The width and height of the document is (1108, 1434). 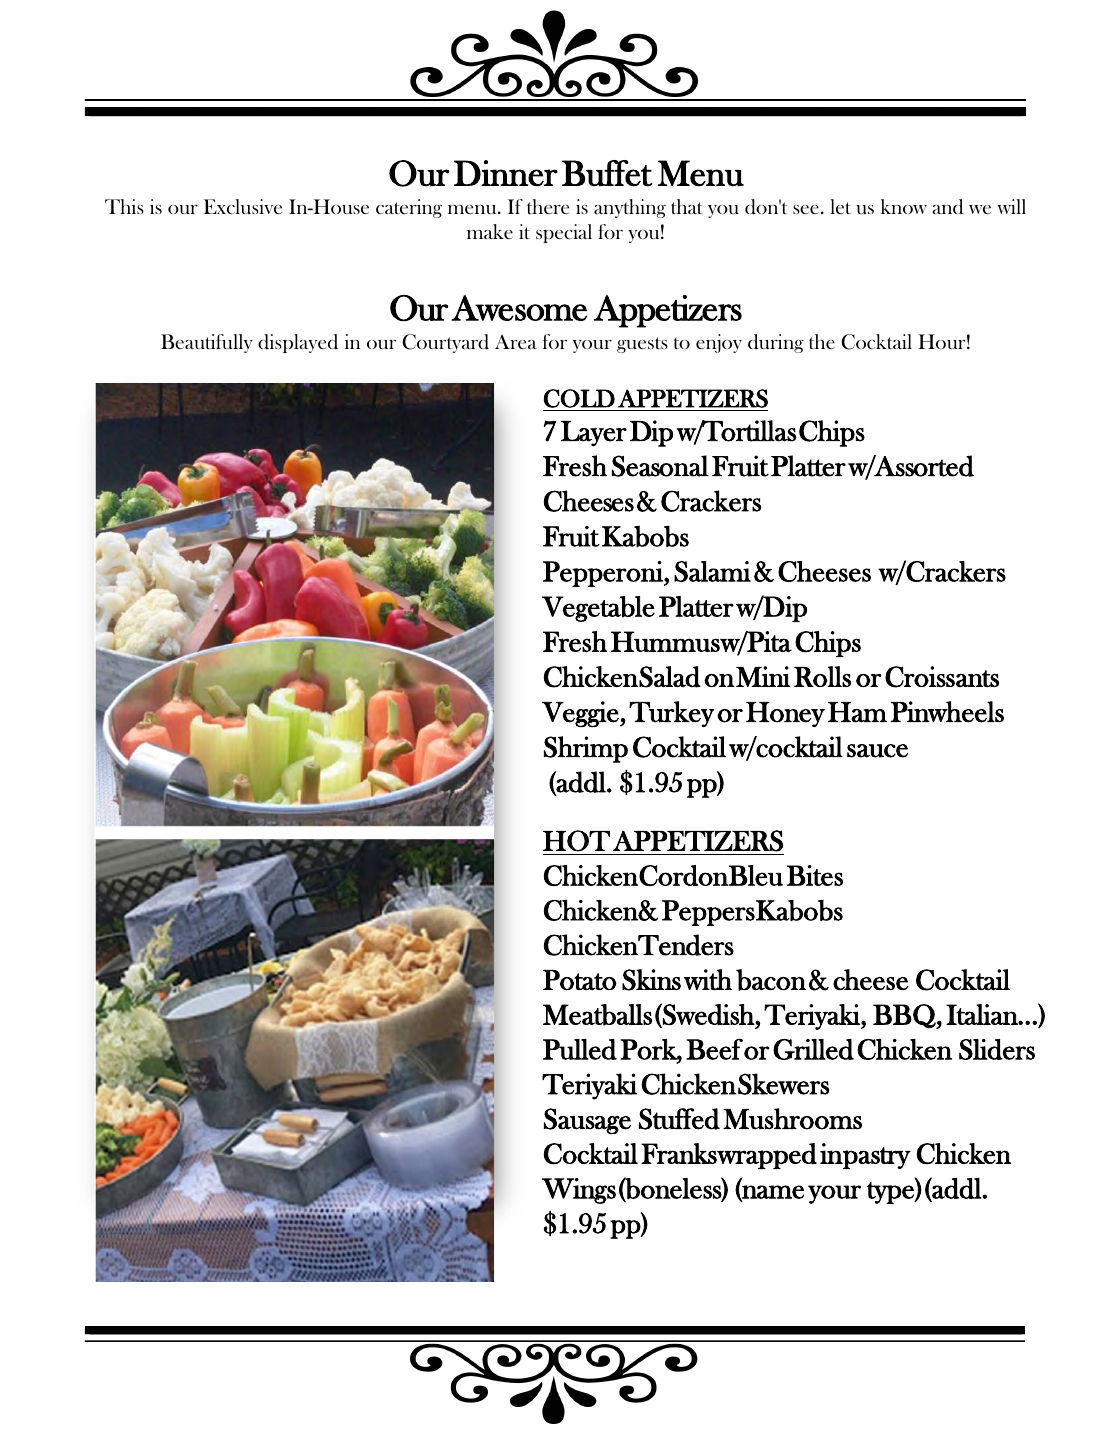 What do you see at coordinates (684, 875) in the document?
I see `Cordon` at bounding box center [684, 875].
